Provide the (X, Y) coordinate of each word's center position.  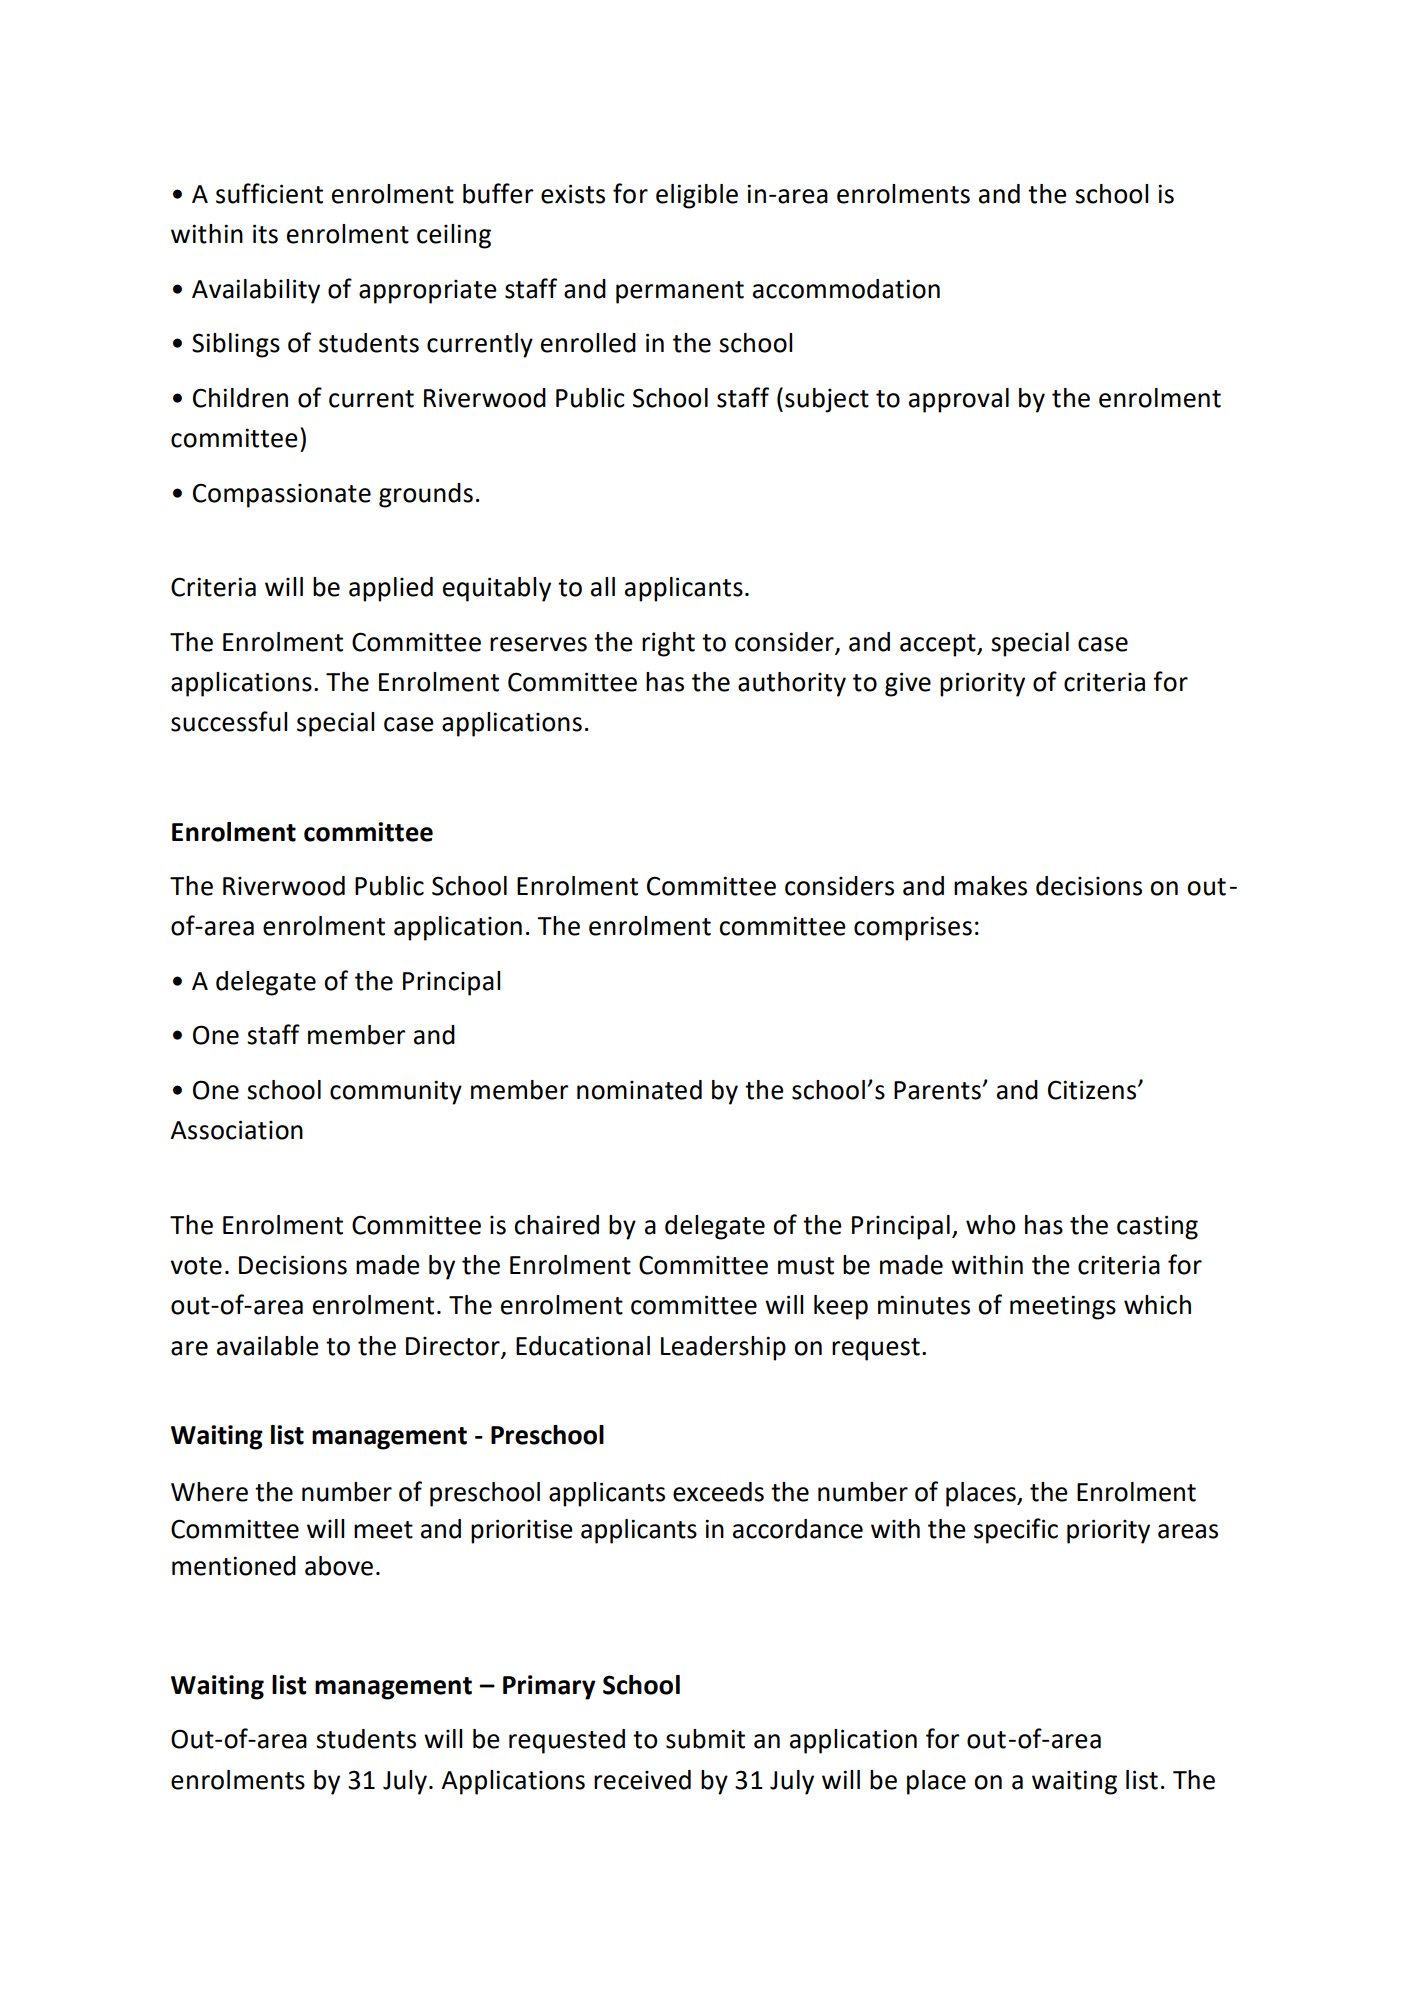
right (668, 644)
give (908, 684)
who (990, 1225)
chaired (556, 1225)
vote (196, 1266)
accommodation (846, 289)
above (339, 1566)
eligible (697, 196)
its (265, 234)
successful (229, 721)
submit (705, 1739)
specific (1016, 1531)
